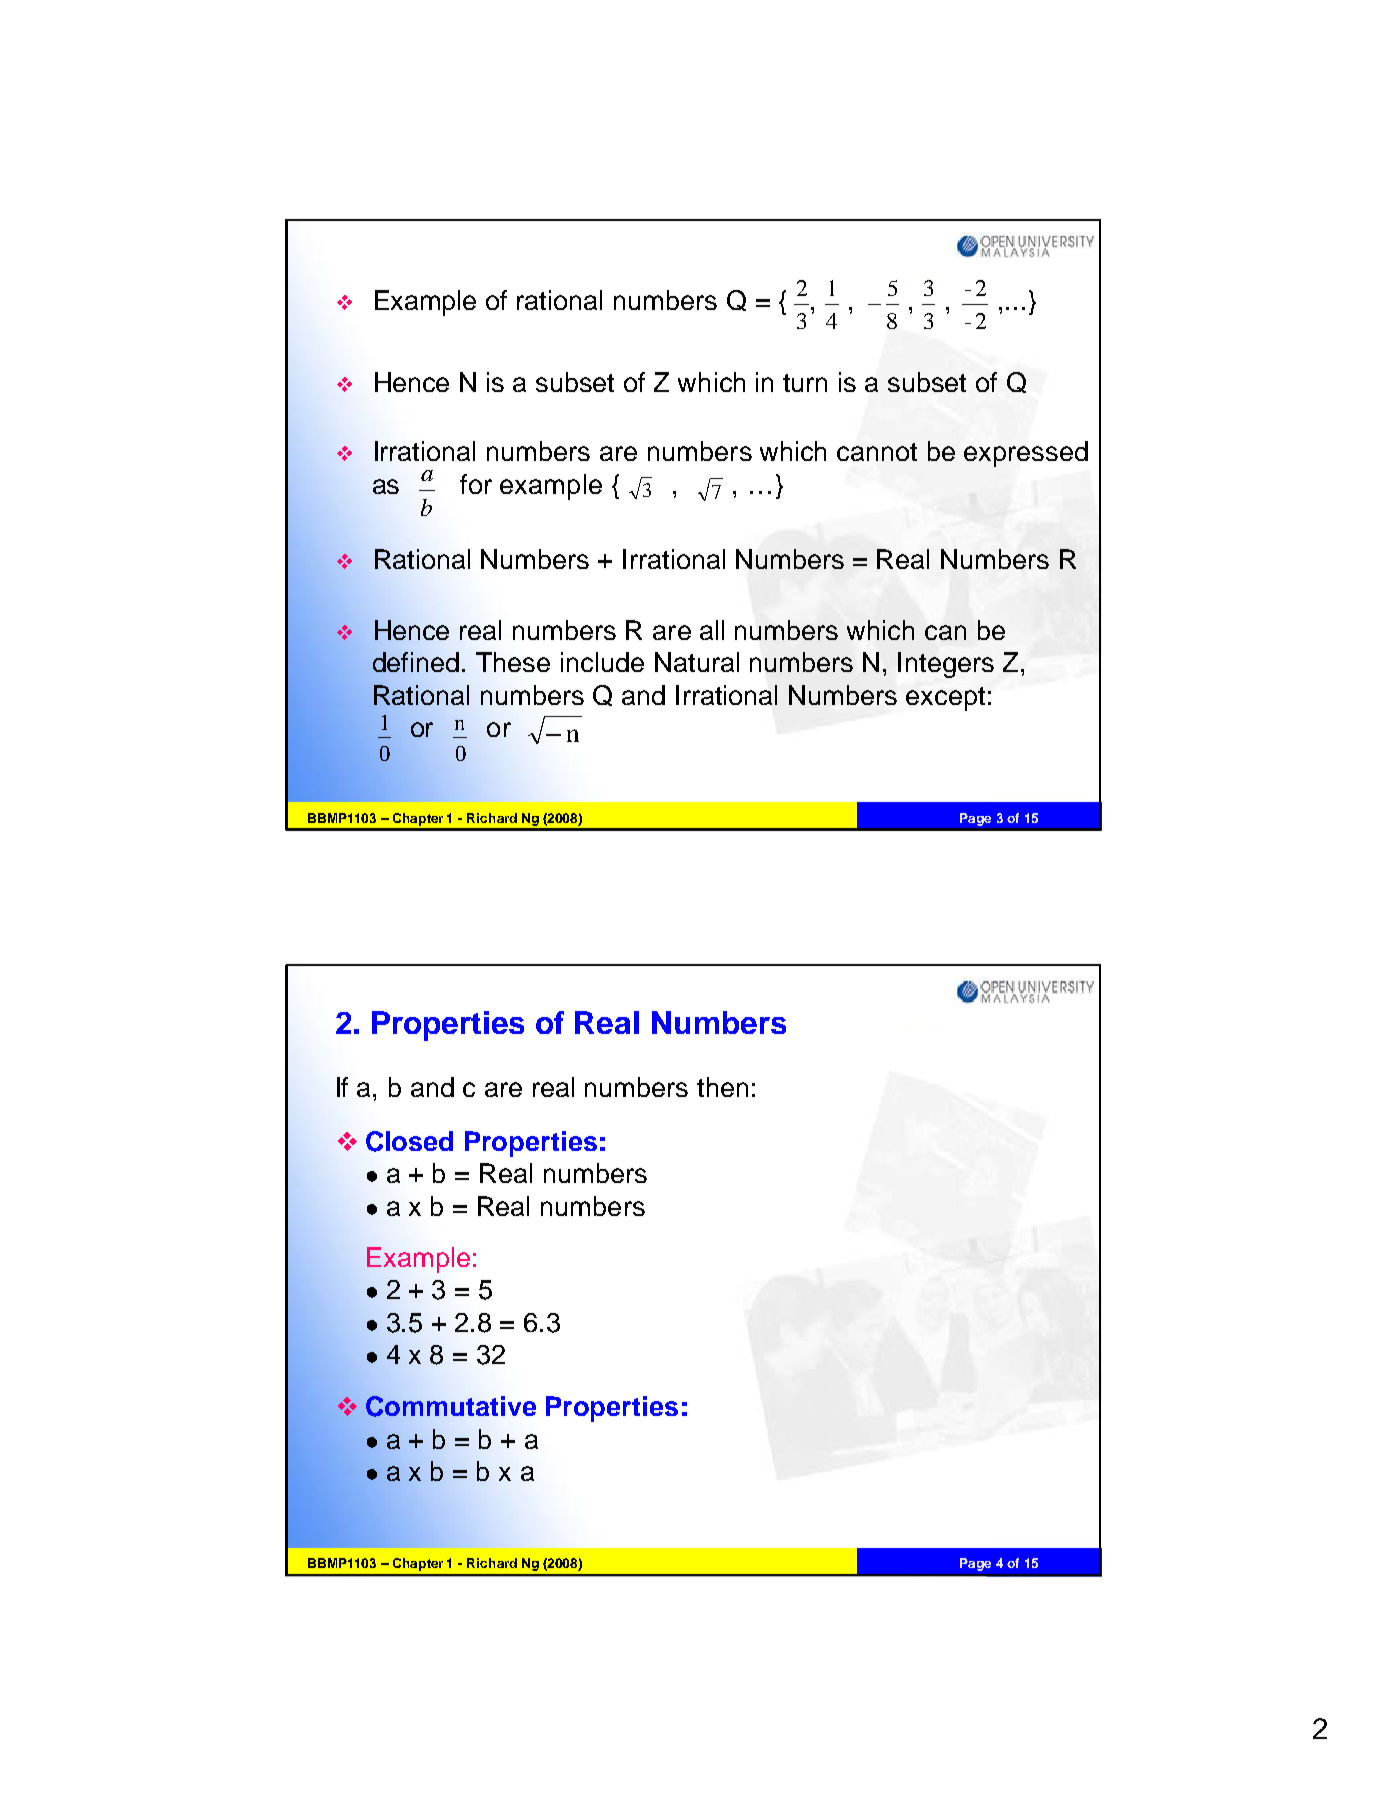 The width and height of the screenshot is (1387, 1795). I want to click on except, so click(945, 699).
